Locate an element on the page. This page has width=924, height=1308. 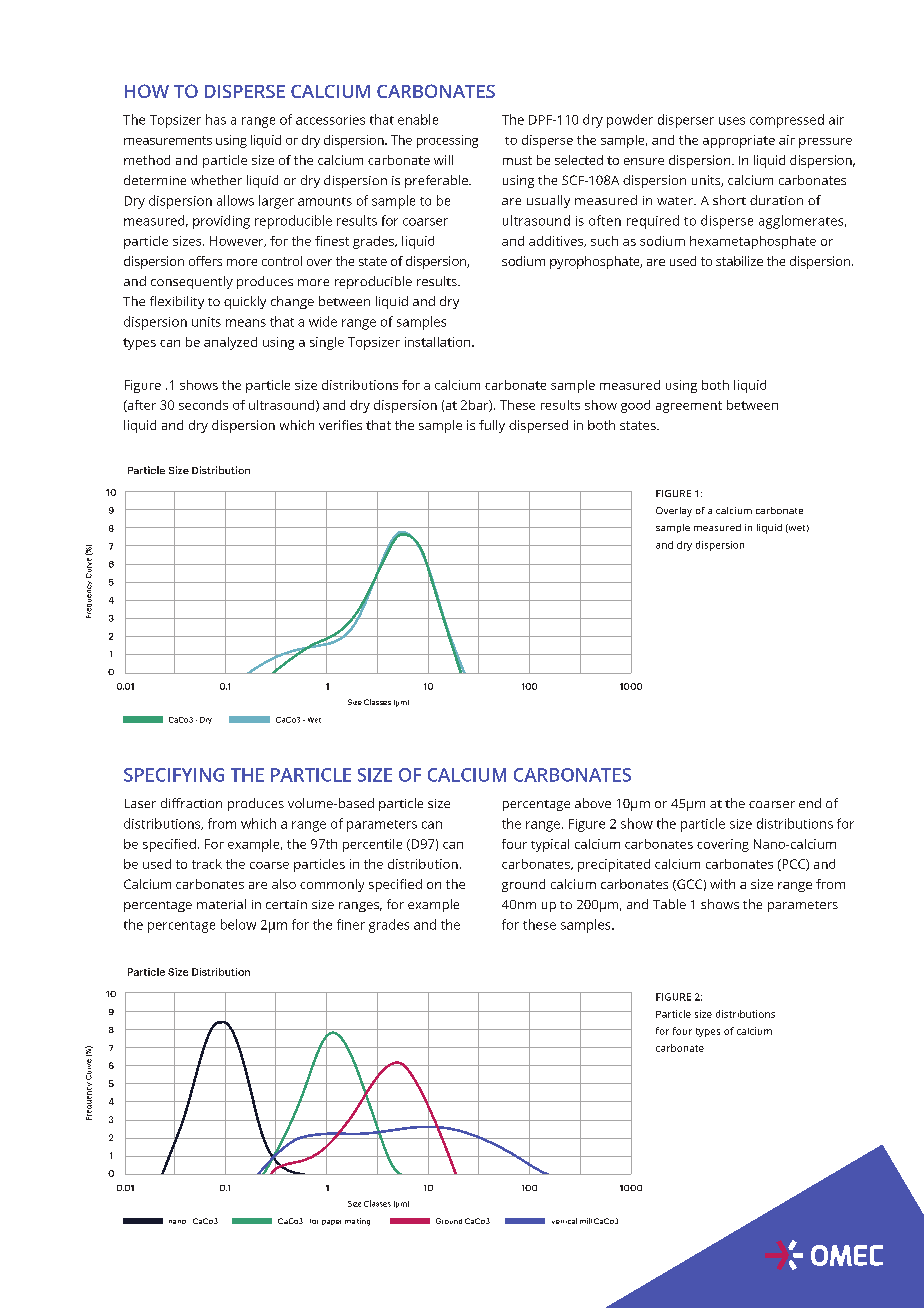
agreement is located at coordinates (689, 407).
